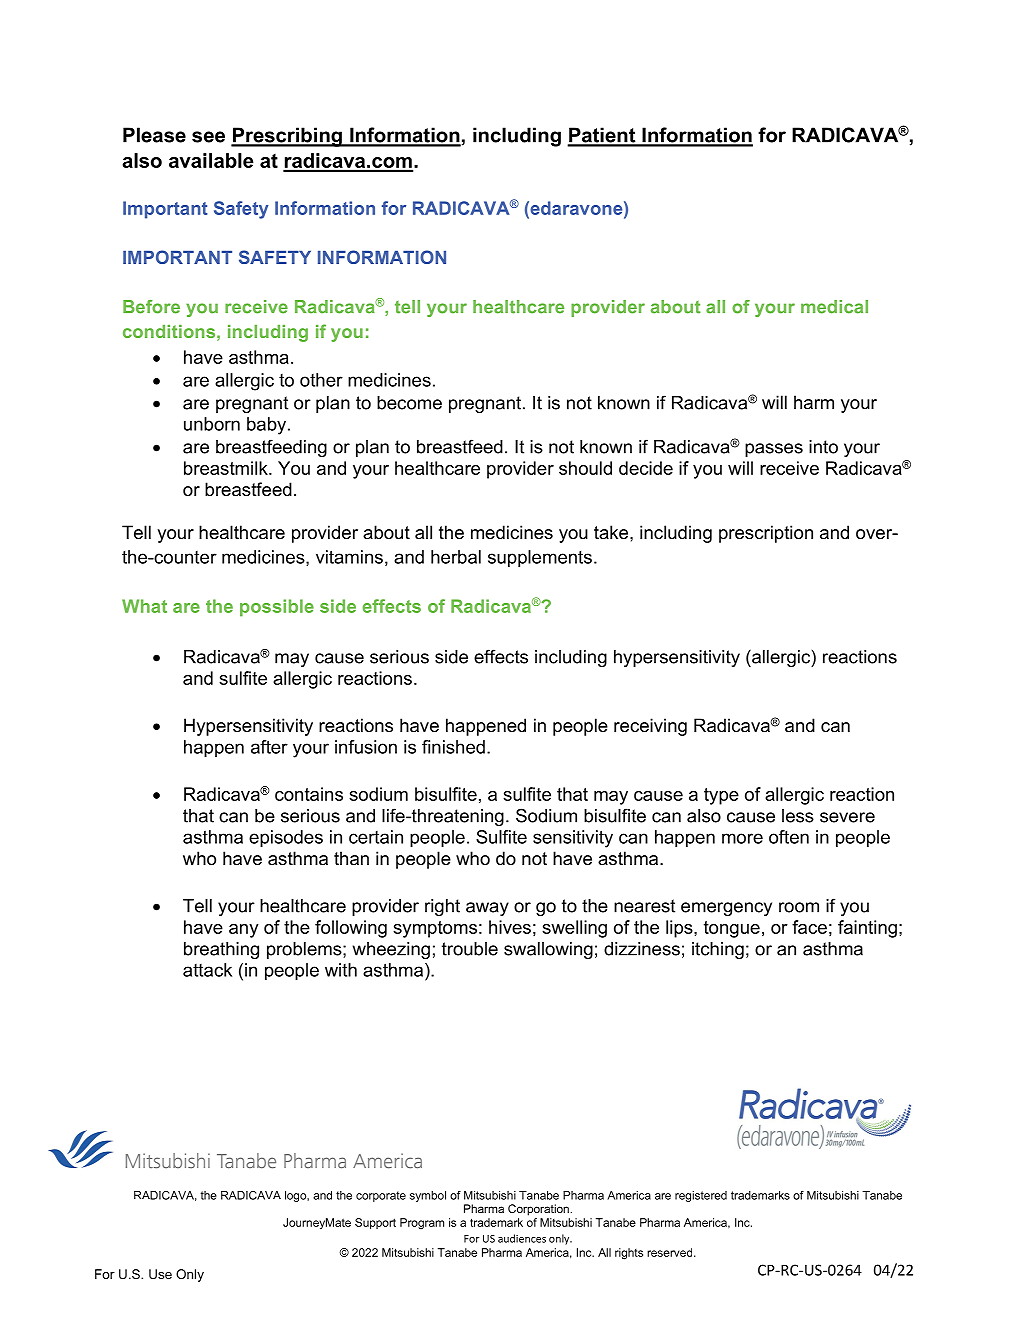 This image has height=1341, width=1036. Describe the element at coordinates (510, 927) in the image. I see `hives` at that location.
